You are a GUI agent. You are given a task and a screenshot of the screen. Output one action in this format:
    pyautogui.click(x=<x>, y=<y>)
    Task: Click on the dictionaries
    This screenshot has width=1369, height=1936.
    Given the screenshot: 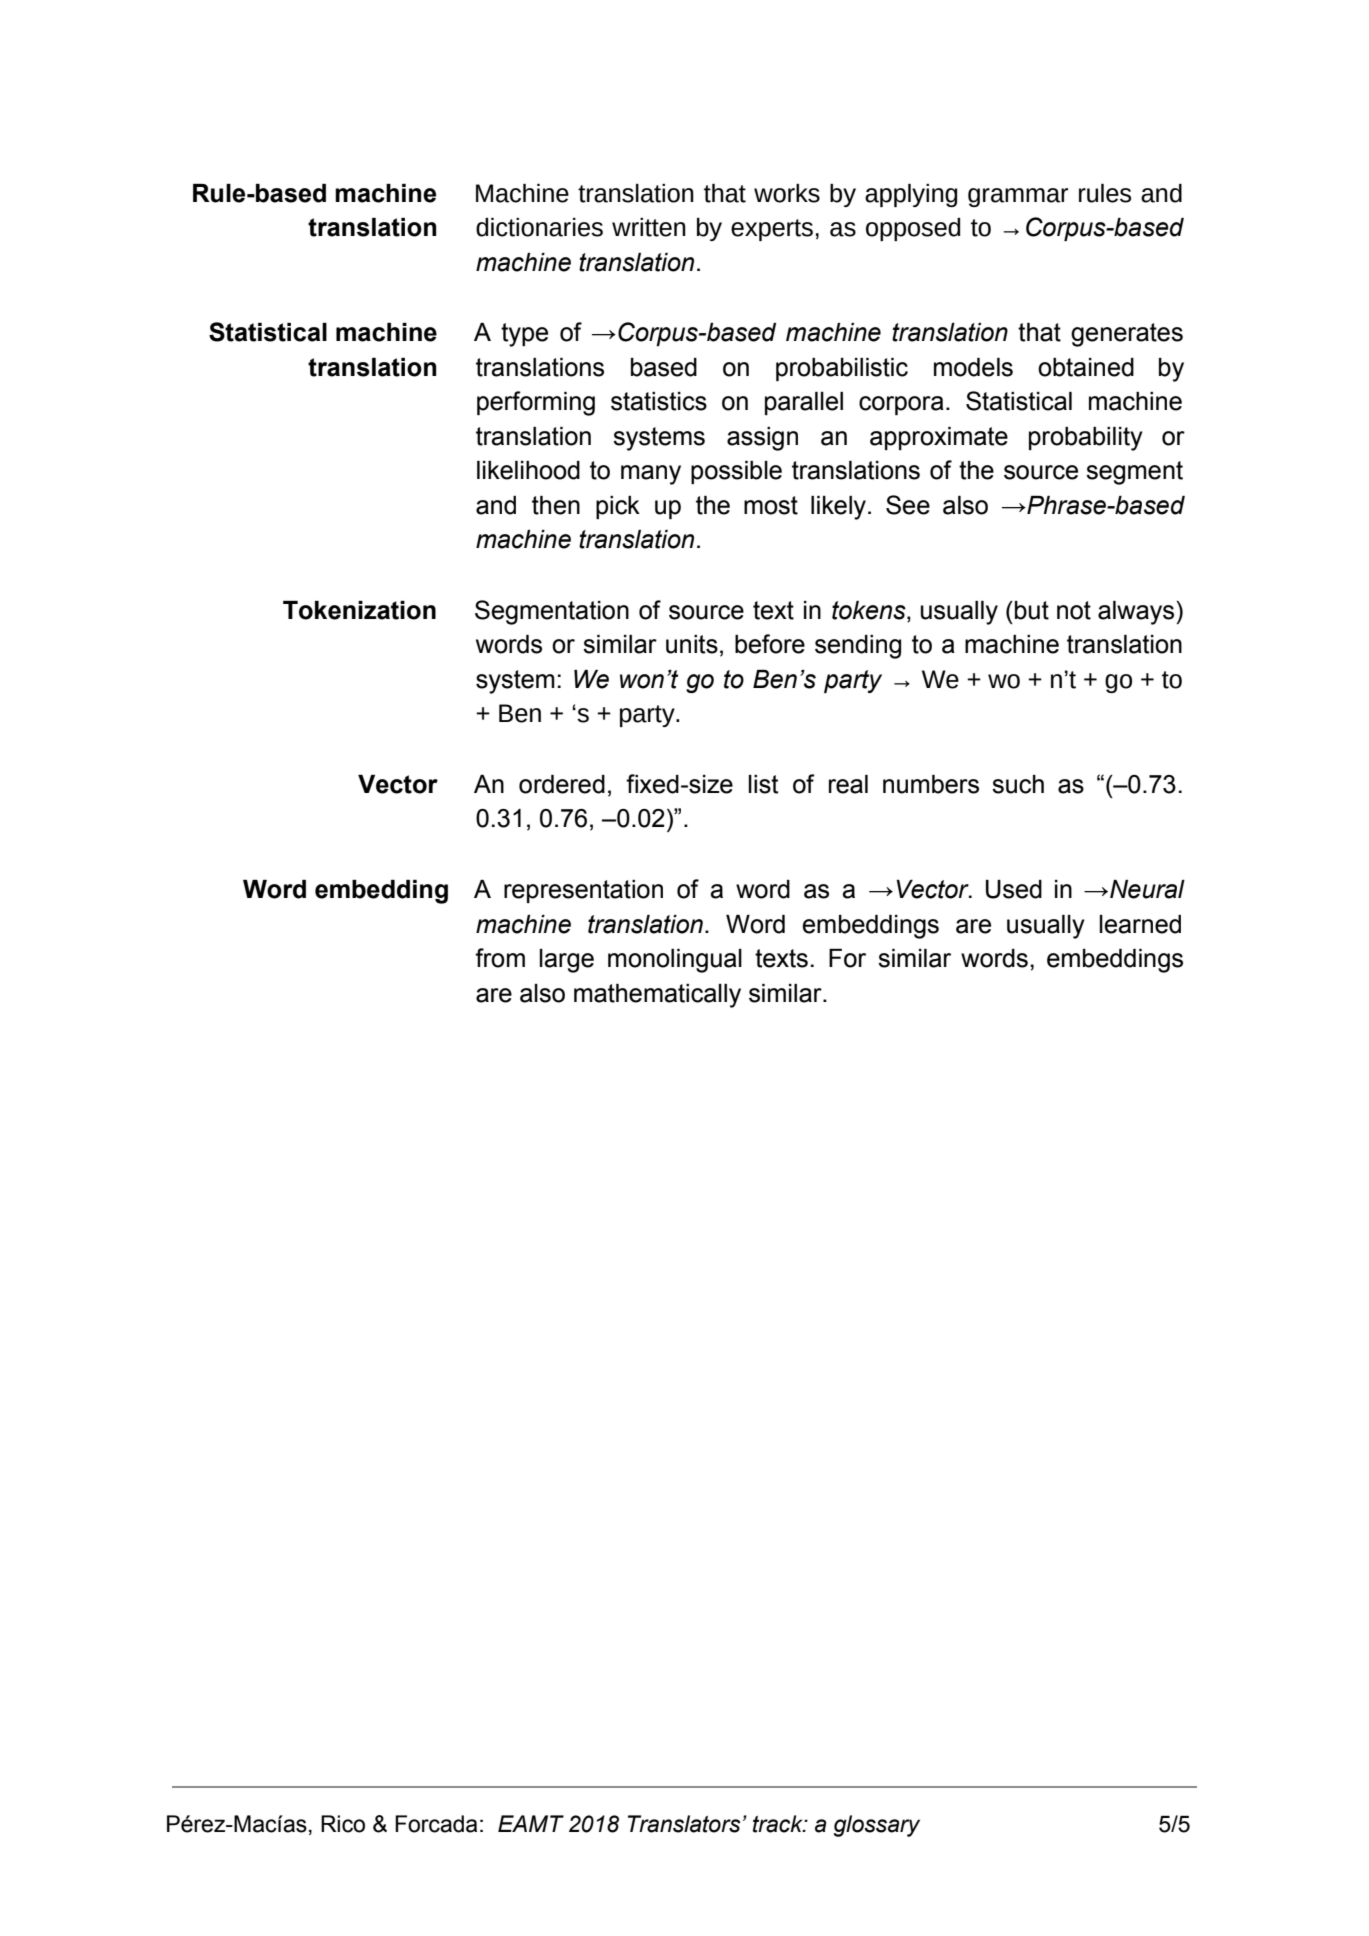 What is the action you would take?
    pyautogui.click(x=539, y=227)
